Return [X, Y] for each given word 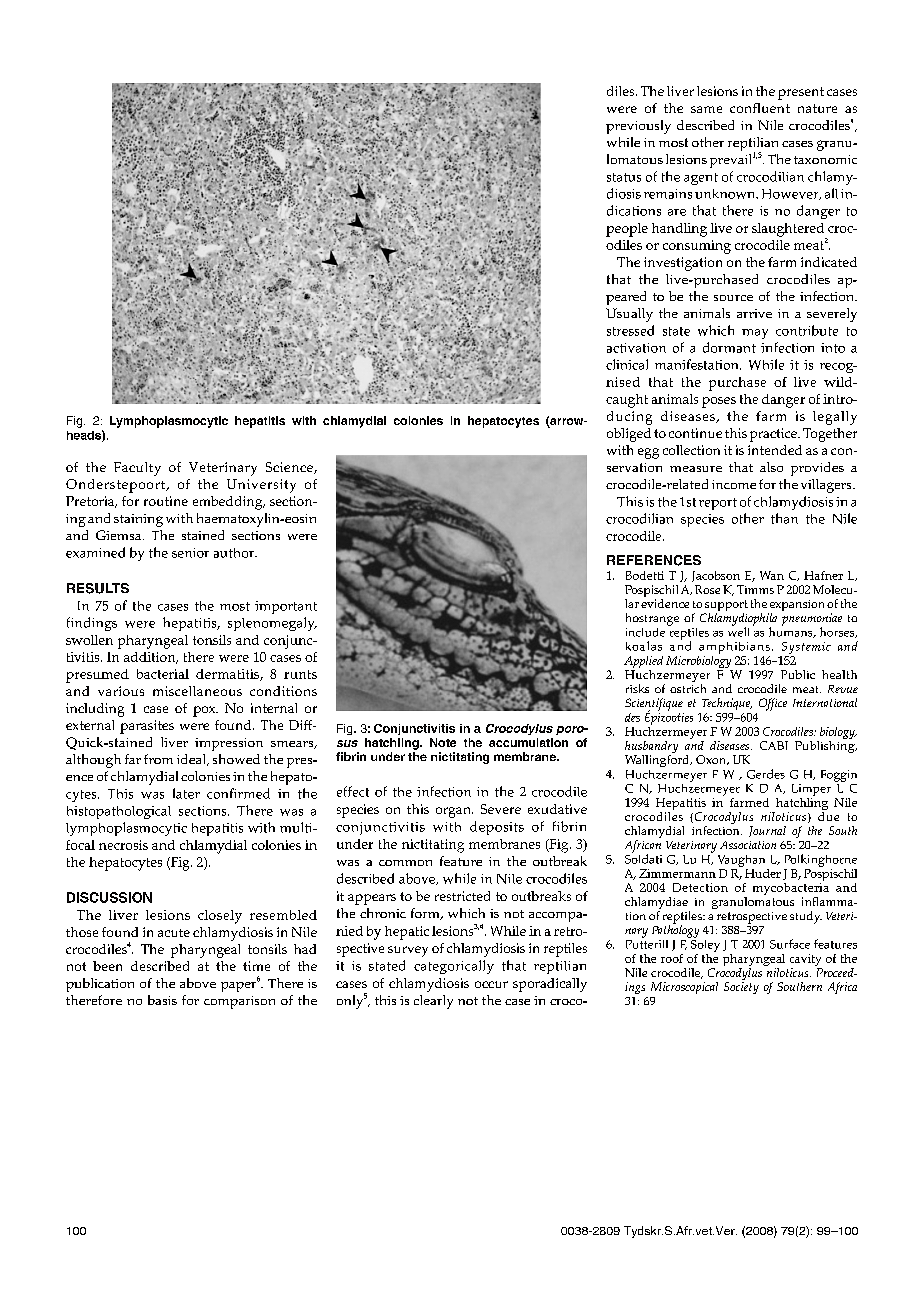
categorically [454, 967]
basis [162, 1000]
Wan [772, 575]
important [286, 607]
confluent [760, 108]
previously [638, 127]
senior [190, 553]
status [624, 177]
